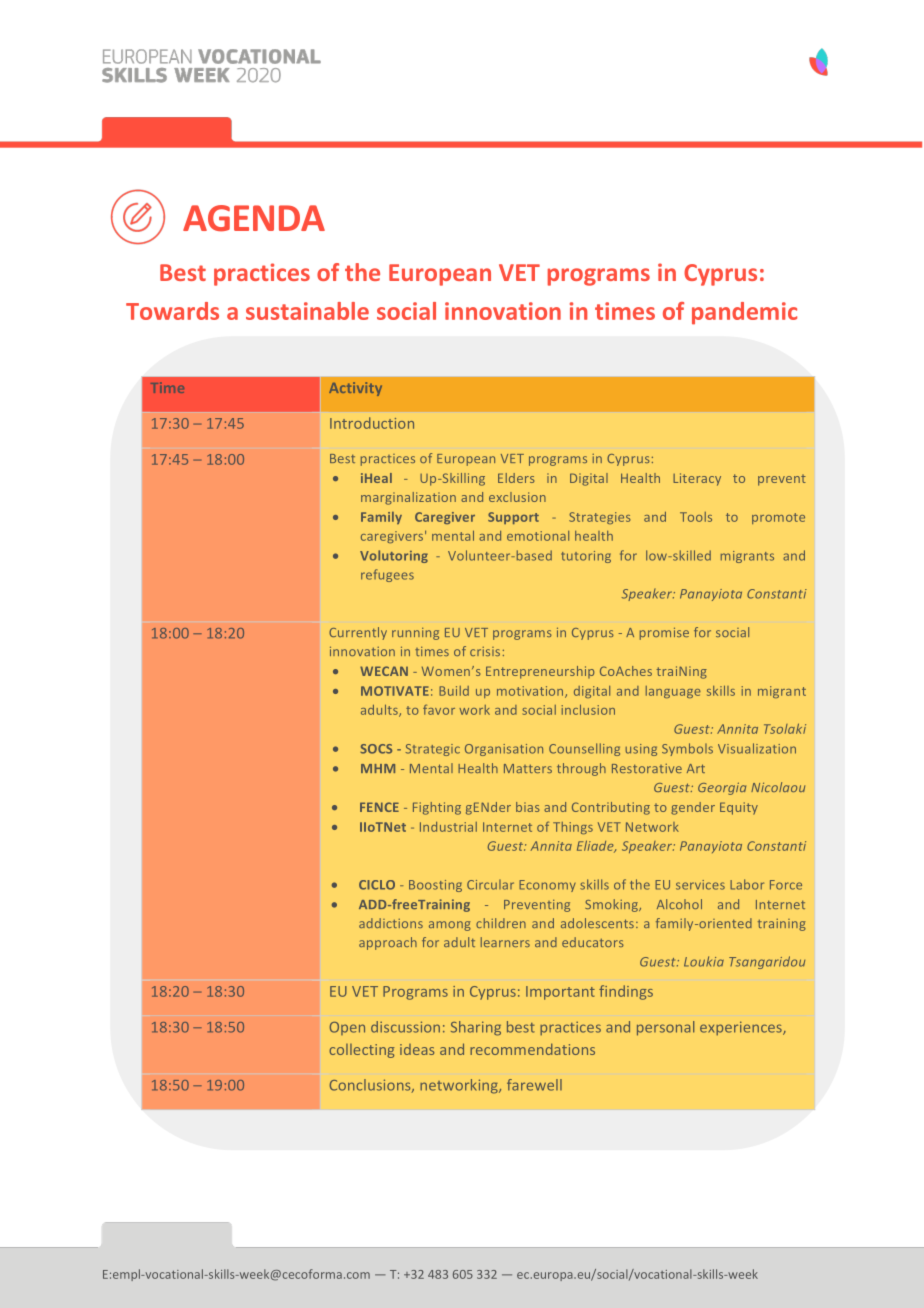 Image resolution: width=924 pixels, height=1308 pixels. Describe the element at coordinates (307, 311) in the image. I see `sustainable` at that location.
